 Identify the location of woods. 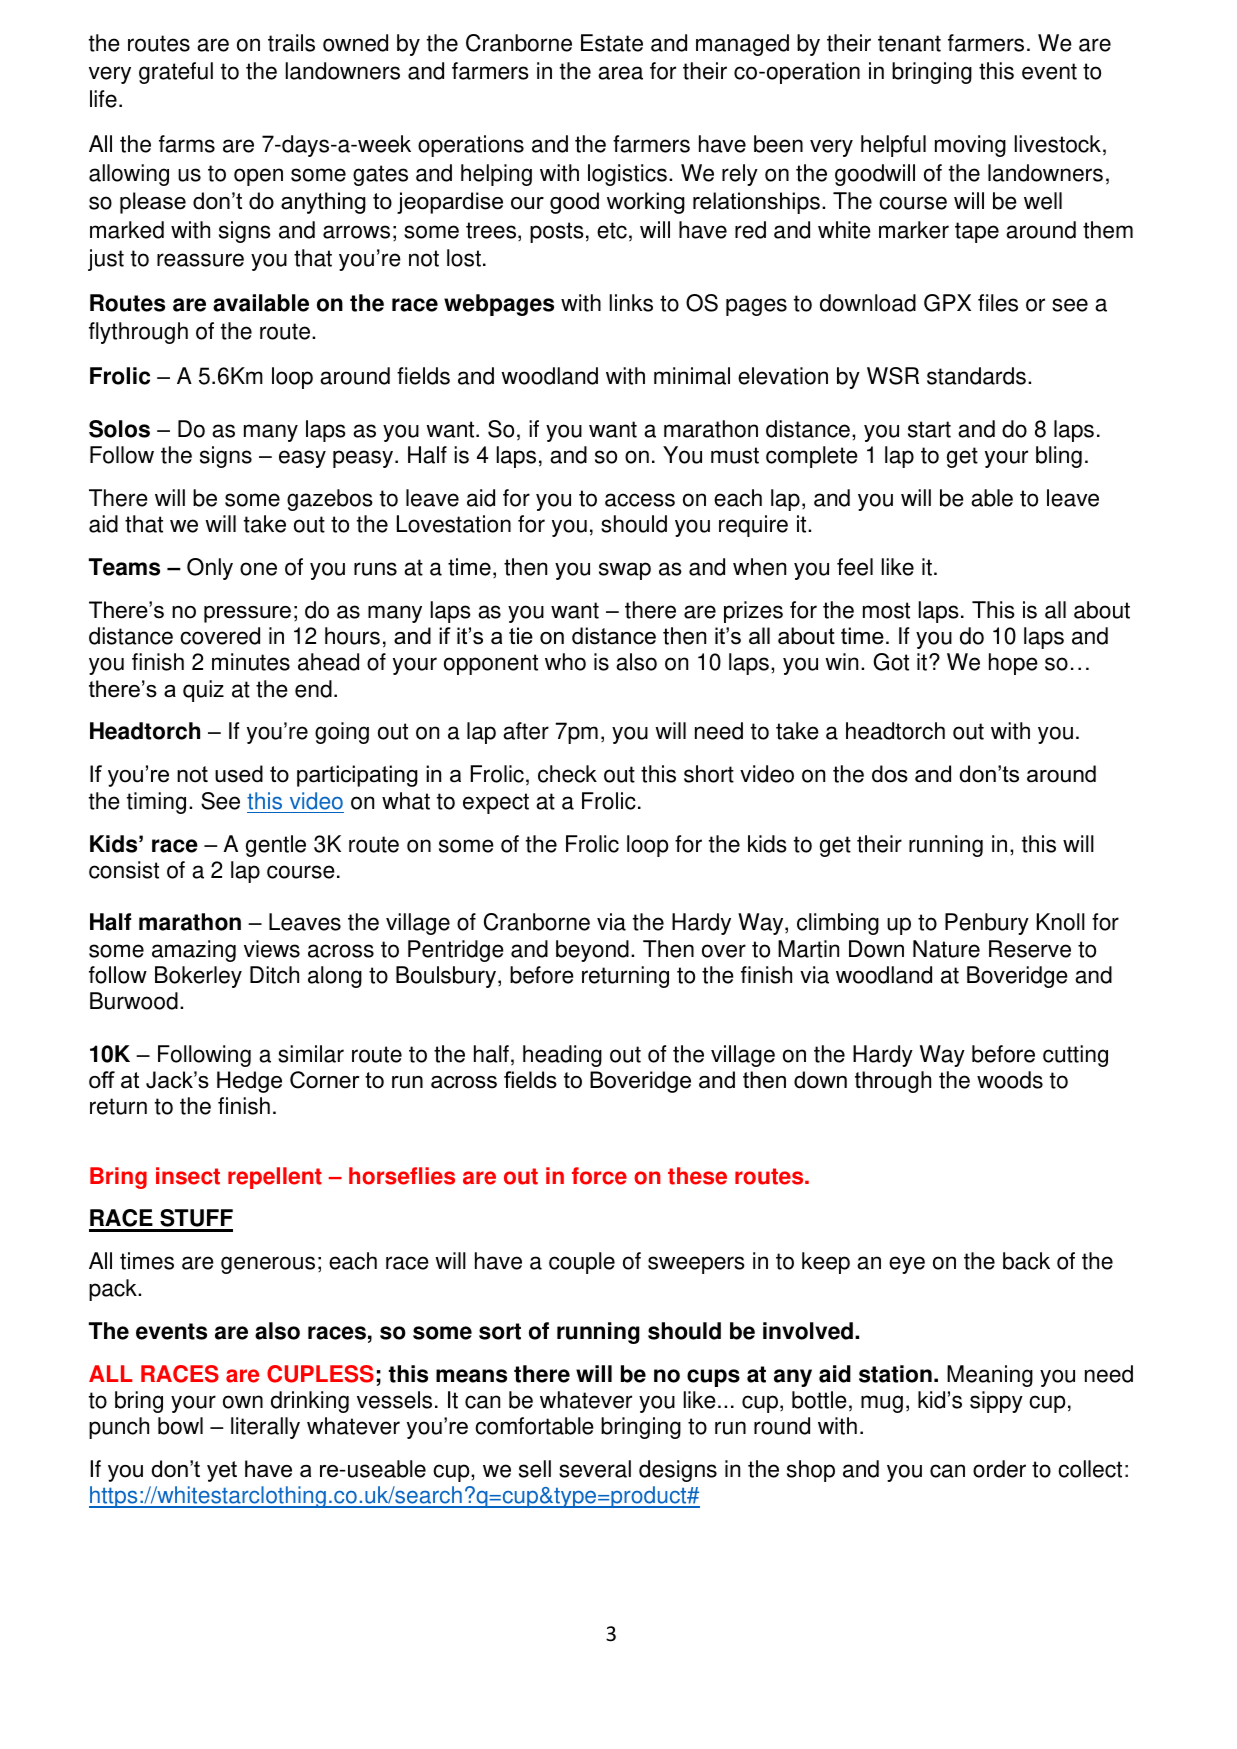
(1010, 1080).
